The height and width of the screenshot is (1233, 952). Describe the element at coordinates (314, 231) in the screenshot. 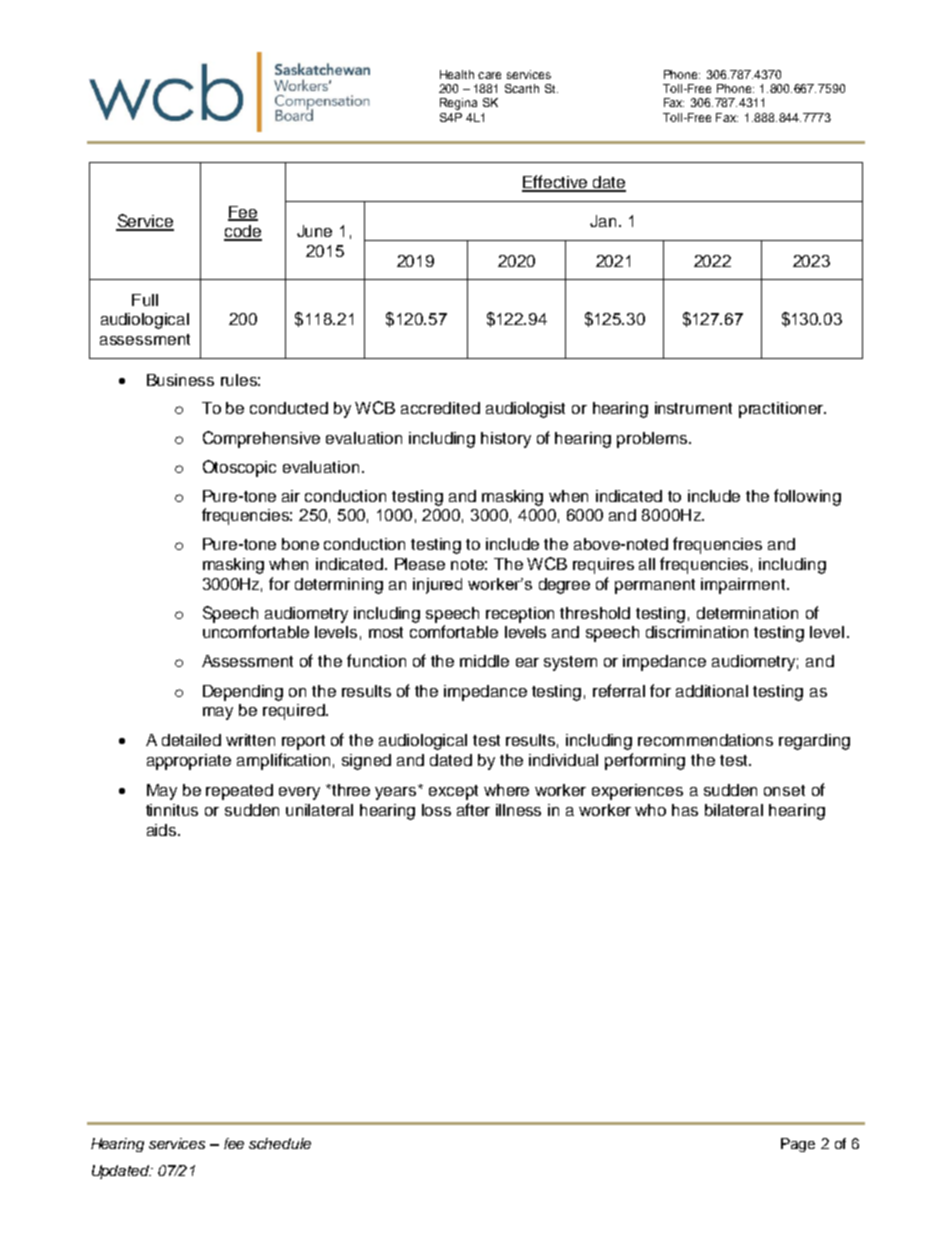

I see `June` at that location.
